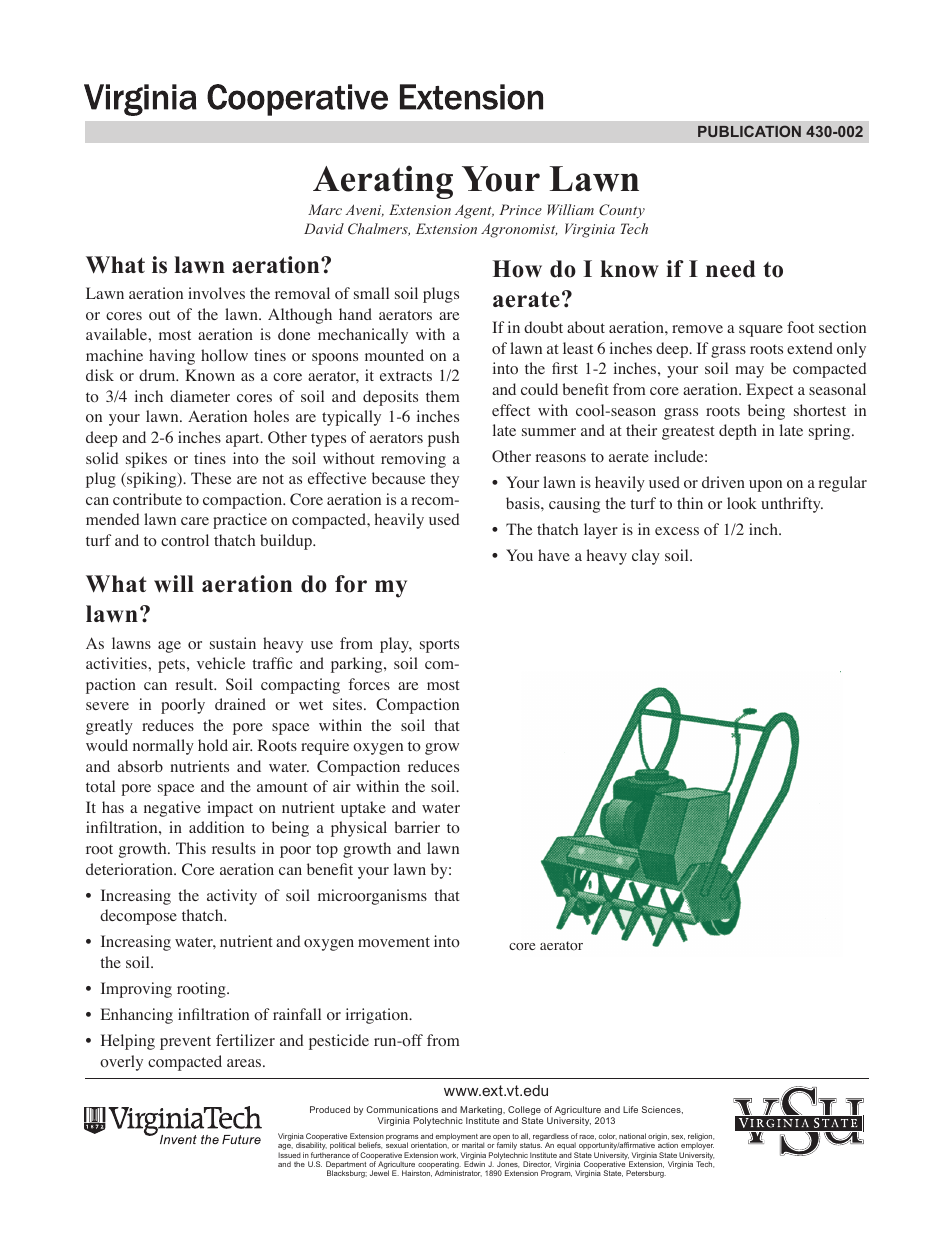 This image has height=1233, width=952. I want to click on Agent, so click(474, 212).
